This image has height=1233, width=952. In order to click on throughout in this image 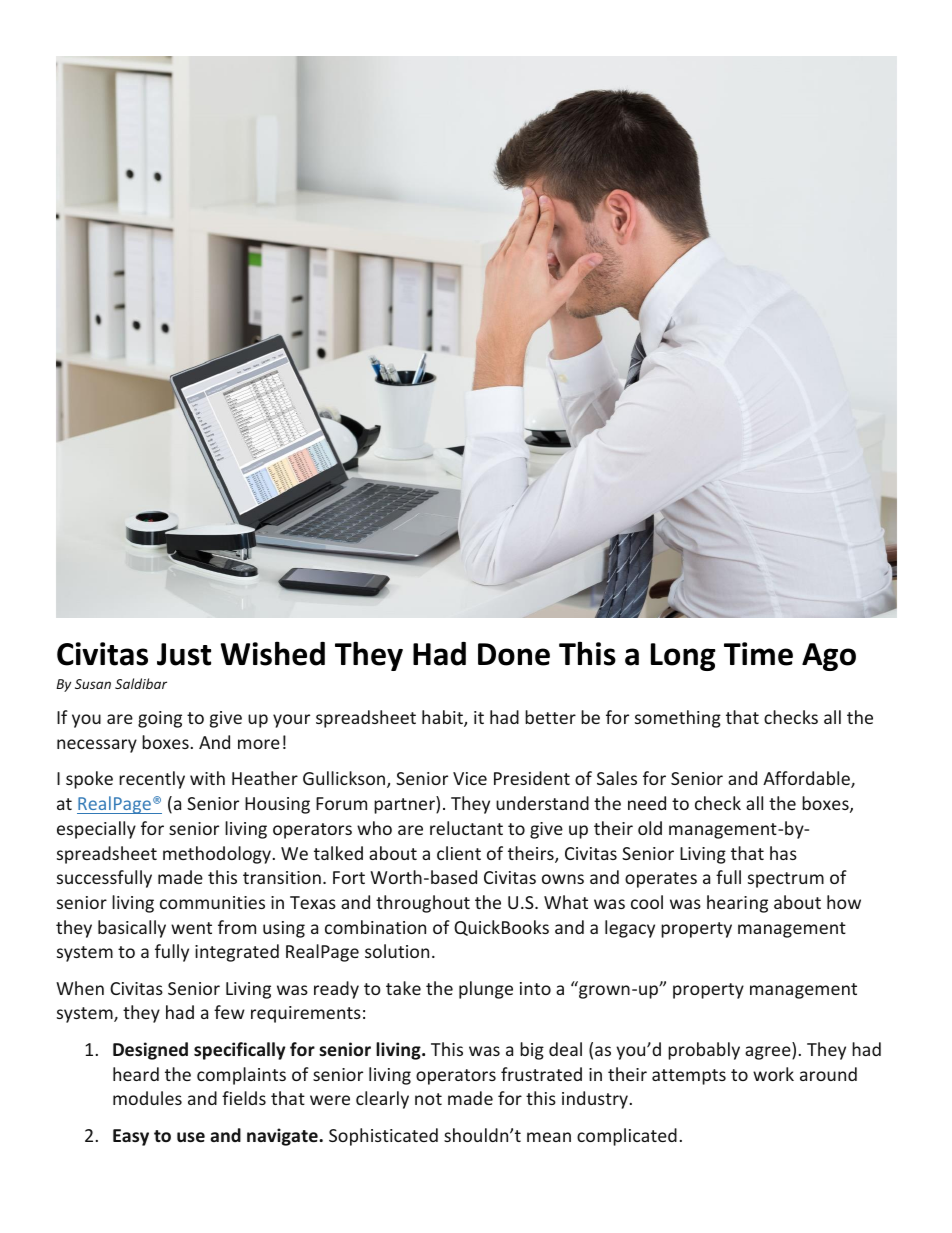, I will do `click(423, 904)`.
